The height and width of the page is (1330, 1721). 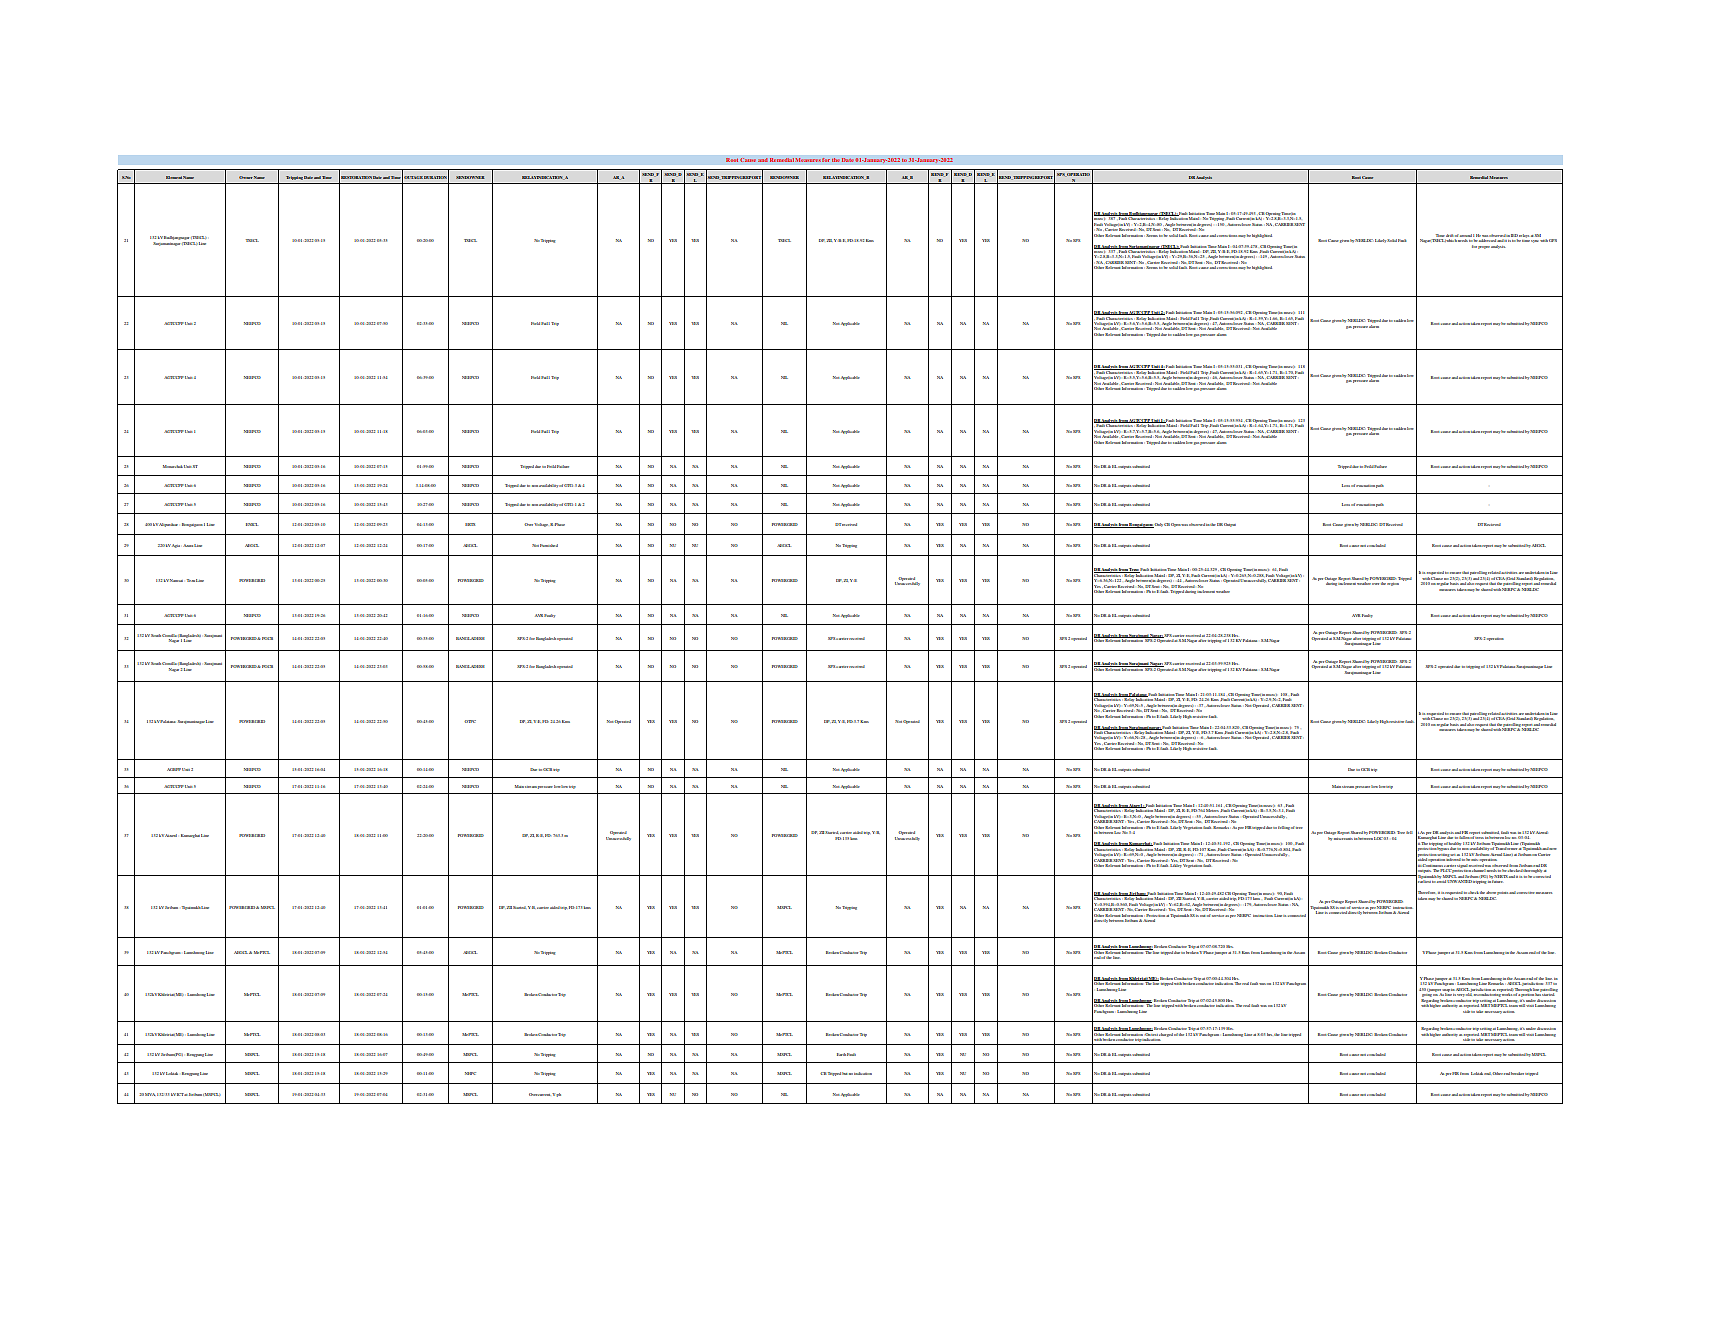 What do you see at coordinates (549, 545) in the page?
I see `Furnished` at bounding box center [549, 545].
